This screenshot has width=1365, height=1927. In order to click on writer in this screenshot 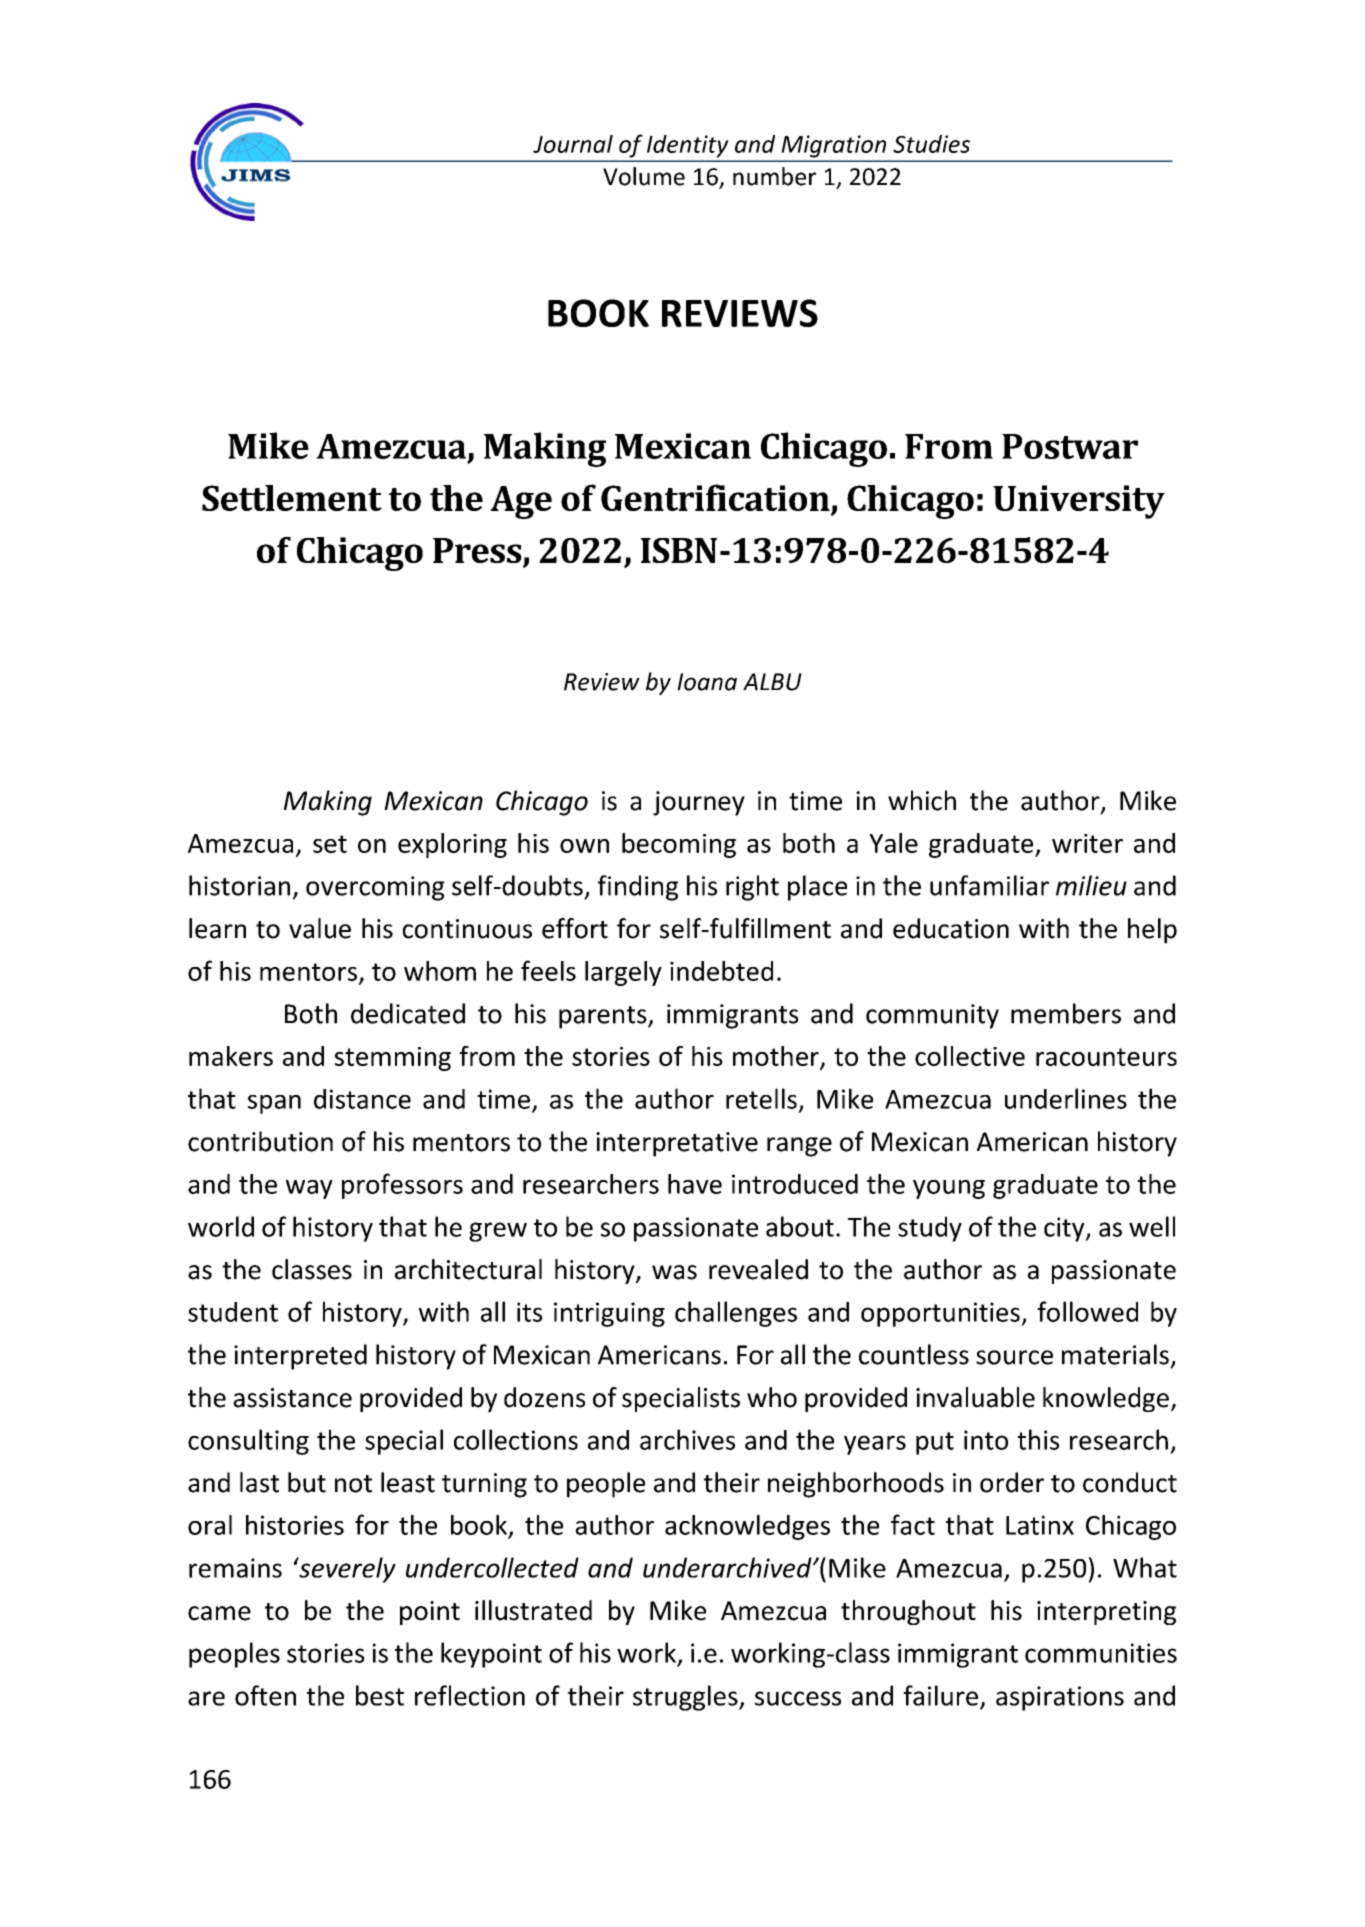, I will do `click(1087, 843)`.
